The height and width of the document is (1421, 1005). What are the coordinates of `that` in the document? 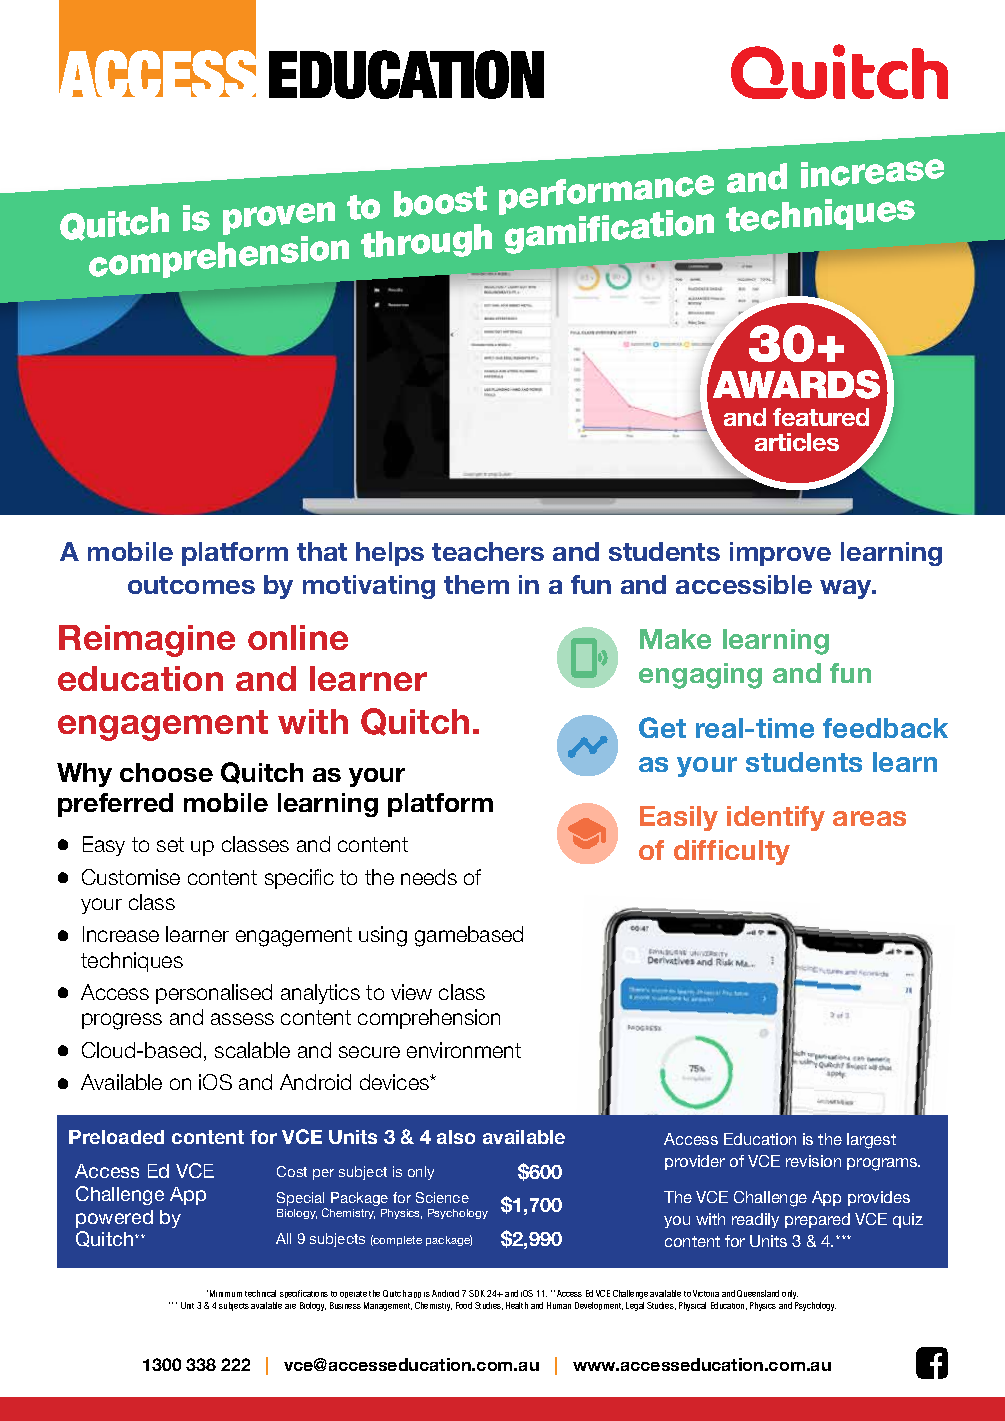 It's located at (322, 551).
